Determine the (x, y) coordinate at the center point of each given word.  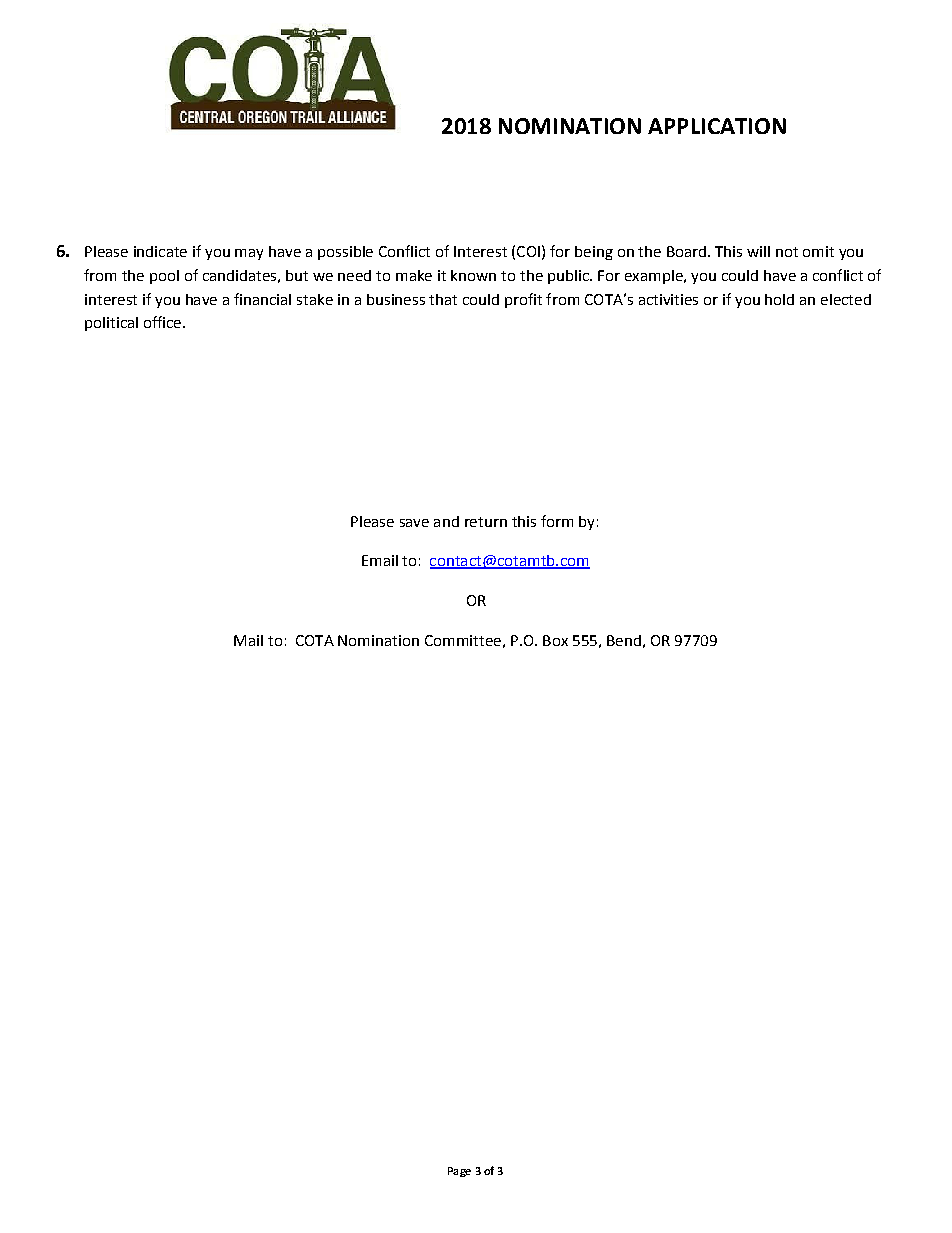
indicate (160, 251)
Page (459, 1172)
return (486, 522)
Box (555, 640)
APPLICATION (717, 126)
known (473, 275)
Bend (624, 640)
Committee (463, 640)
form (557, 521)
